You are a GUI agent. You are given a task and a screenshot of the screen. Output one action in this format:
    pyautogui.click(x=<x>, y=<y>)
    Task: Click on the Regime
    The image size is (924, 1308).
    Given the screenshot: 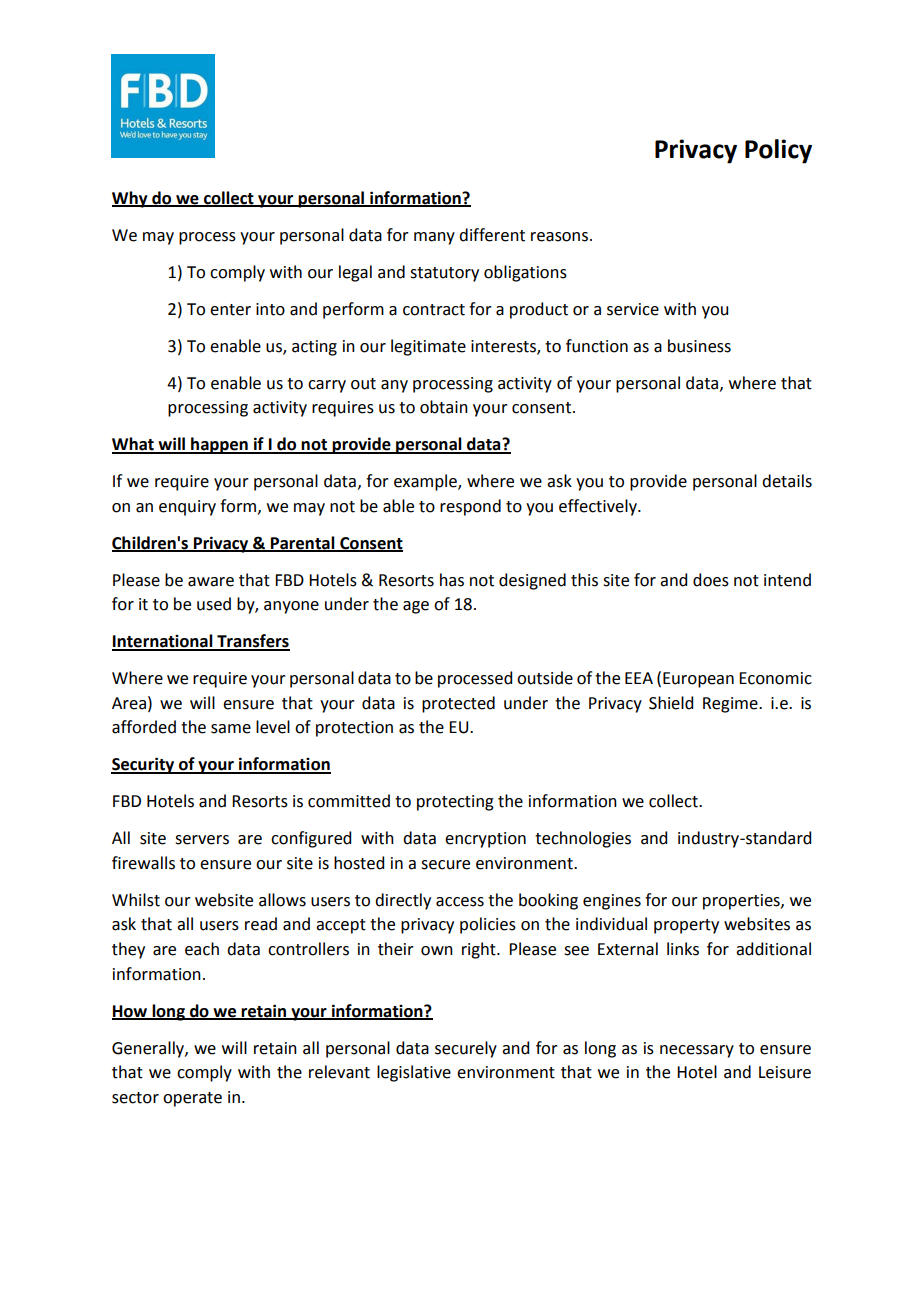 What is the action you would take?
    pyautogui.click(x=731, y=705)
